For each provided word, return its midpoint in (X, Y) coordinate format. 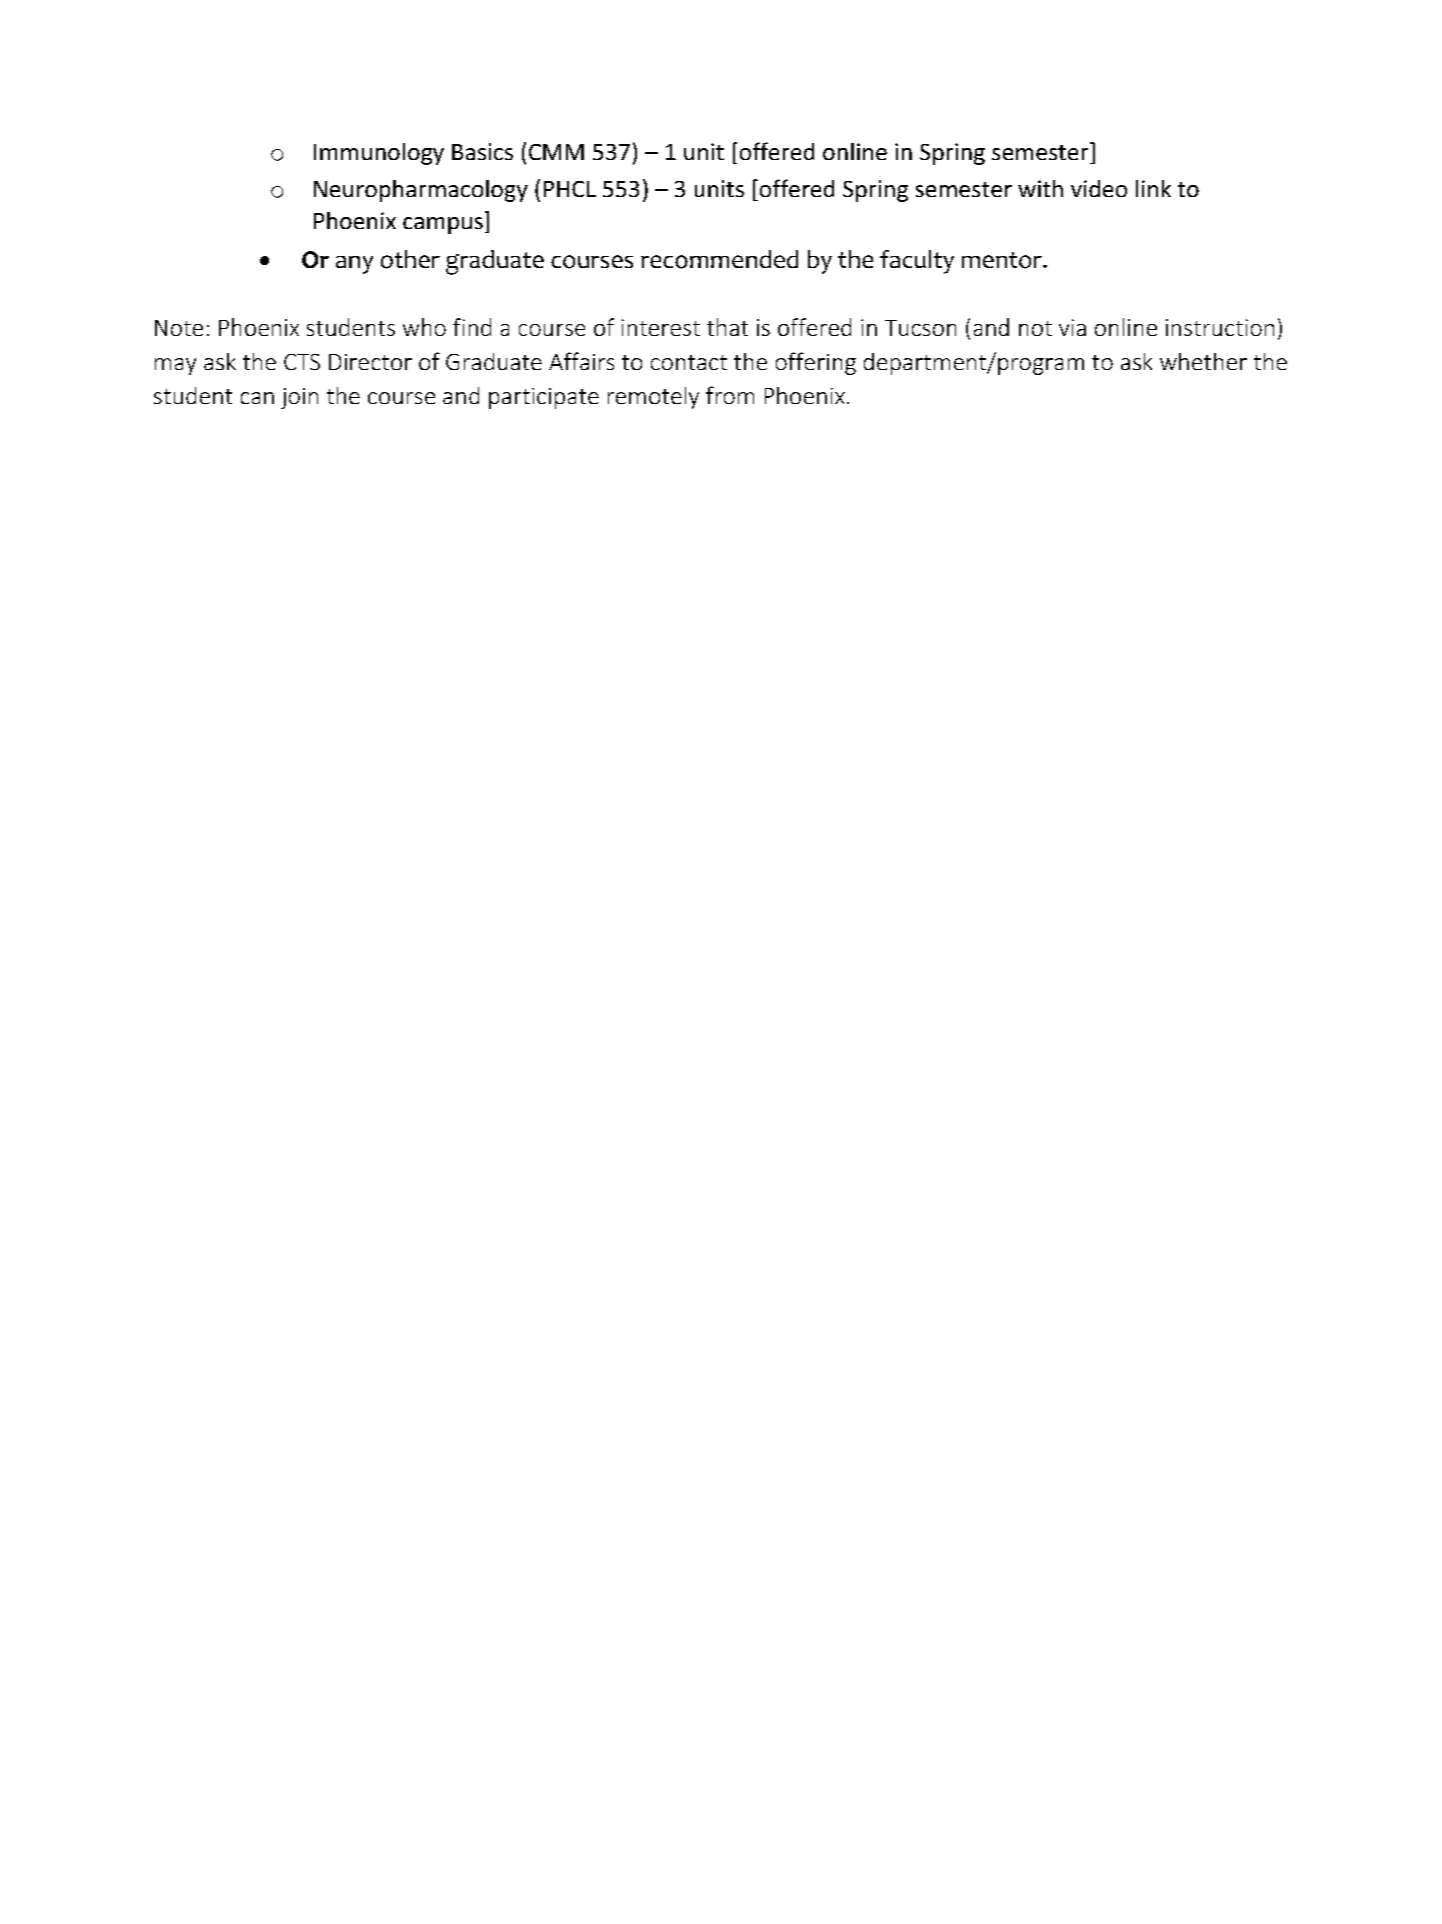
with (1040, 188)
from (730, 395)
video (1099, 188)
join (299, 398)
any (354, 265)
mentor (1003, 260)
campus (443, 225)
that (727, 327)
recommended (719, 259)
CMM (556, 152)
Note (179, 328)
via (1072, 327)
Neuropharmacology (421, 191)
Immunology (379, 154)
